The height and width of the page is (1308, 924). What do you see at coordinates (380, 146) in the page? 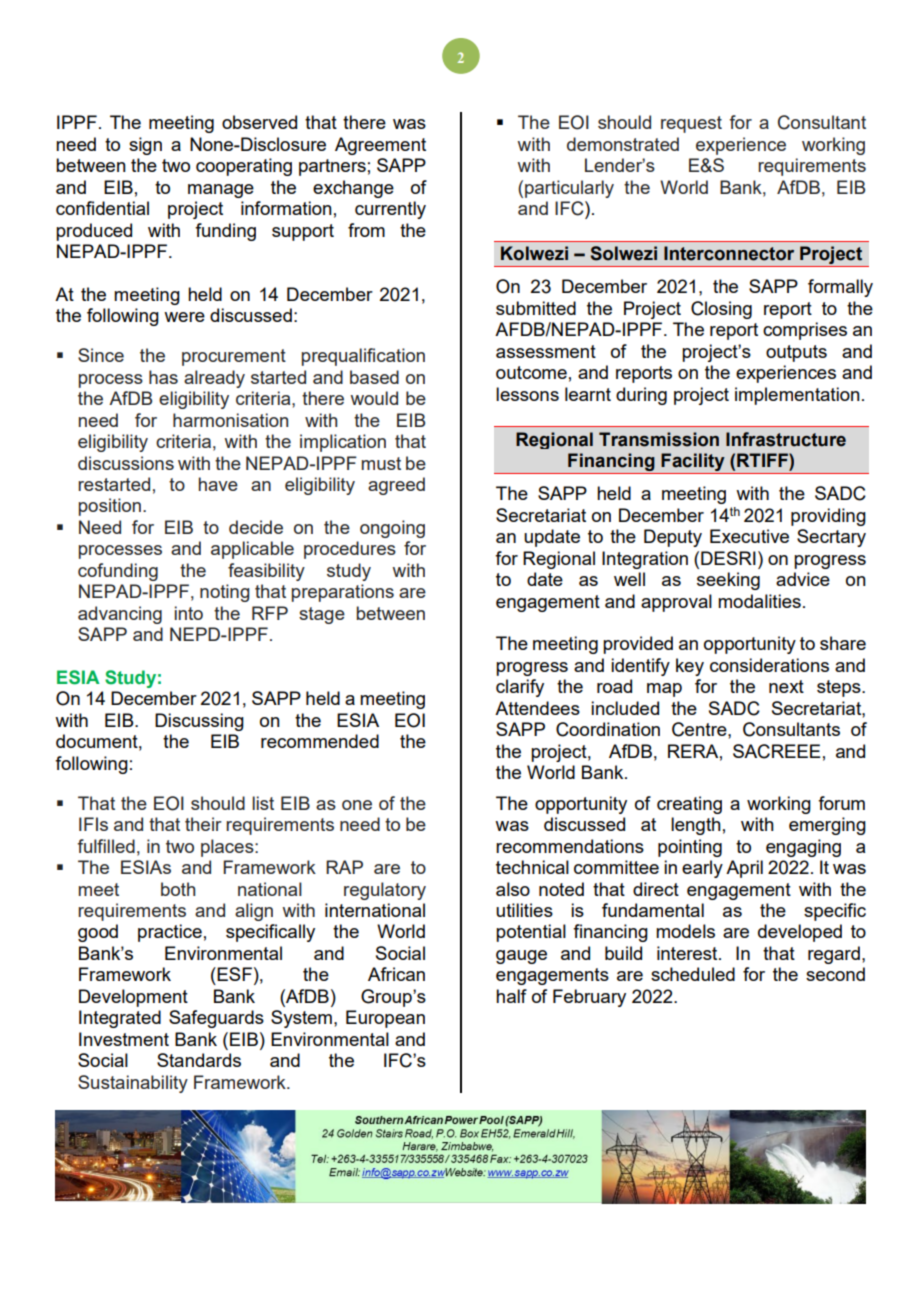
I see `Agreement` at bounding box center [380, 146].
